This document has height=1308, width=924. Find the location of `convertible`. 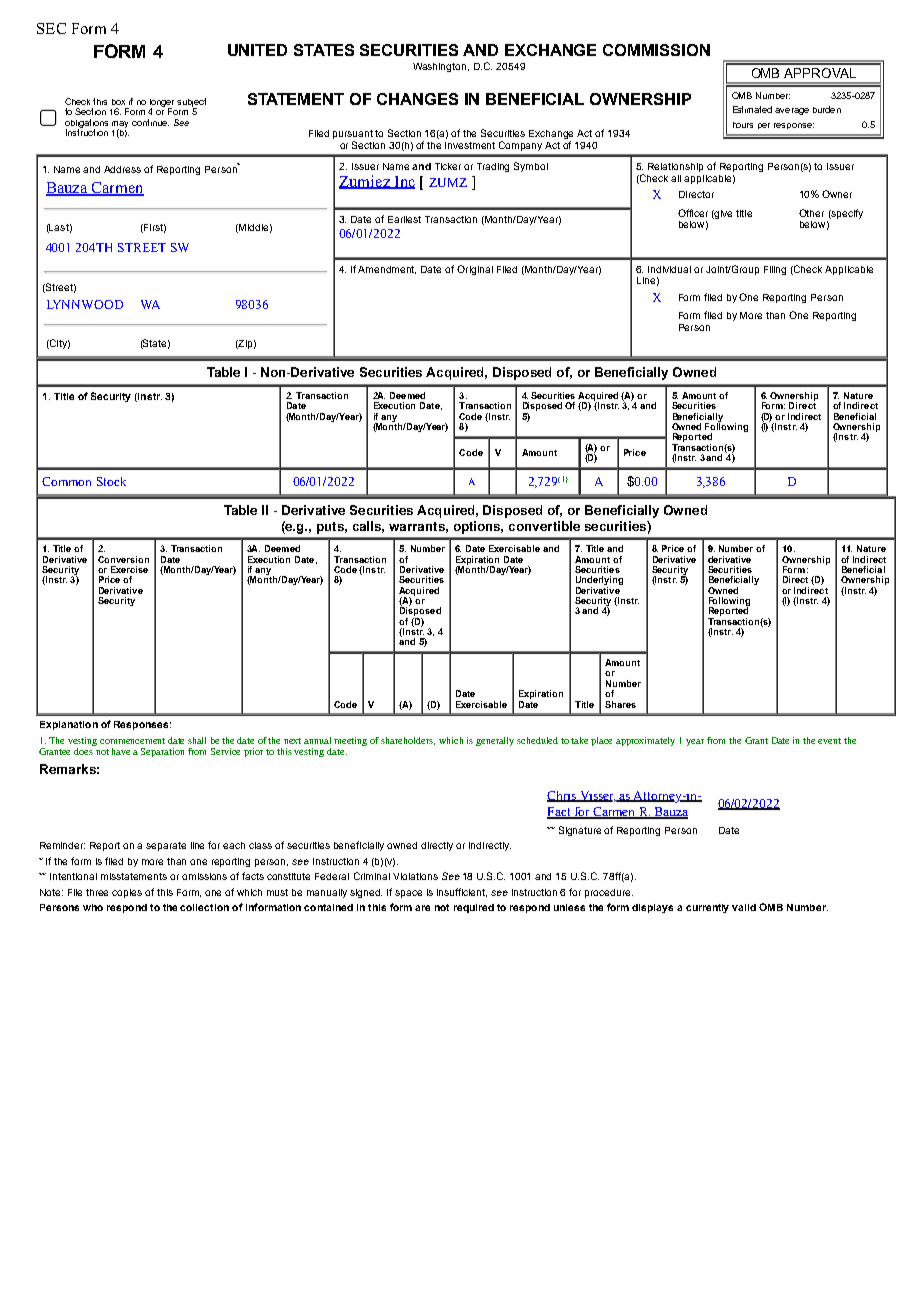

convertible is located at coordinates (544, 526).
